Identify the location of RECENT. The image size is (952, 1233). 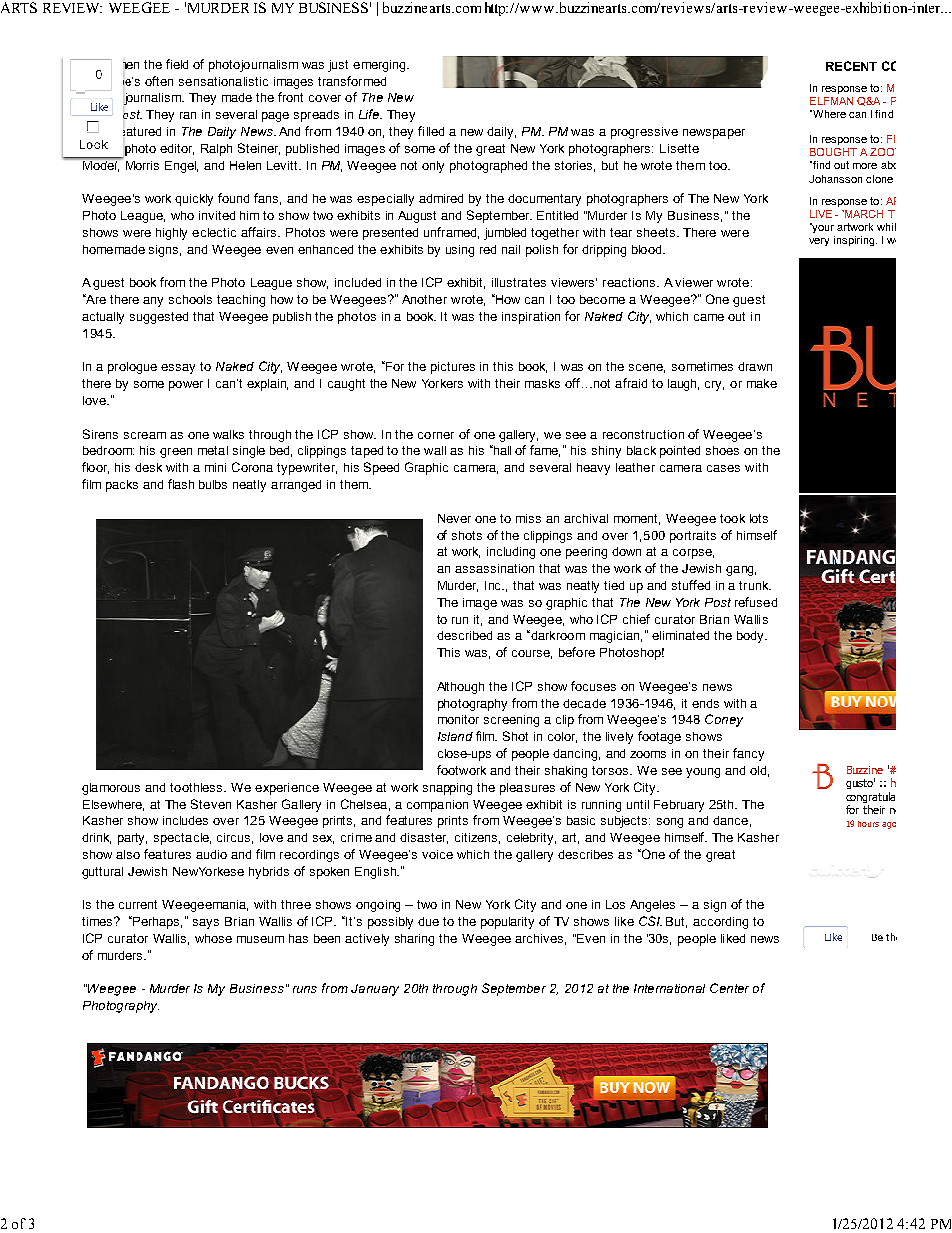
(851, 66).
